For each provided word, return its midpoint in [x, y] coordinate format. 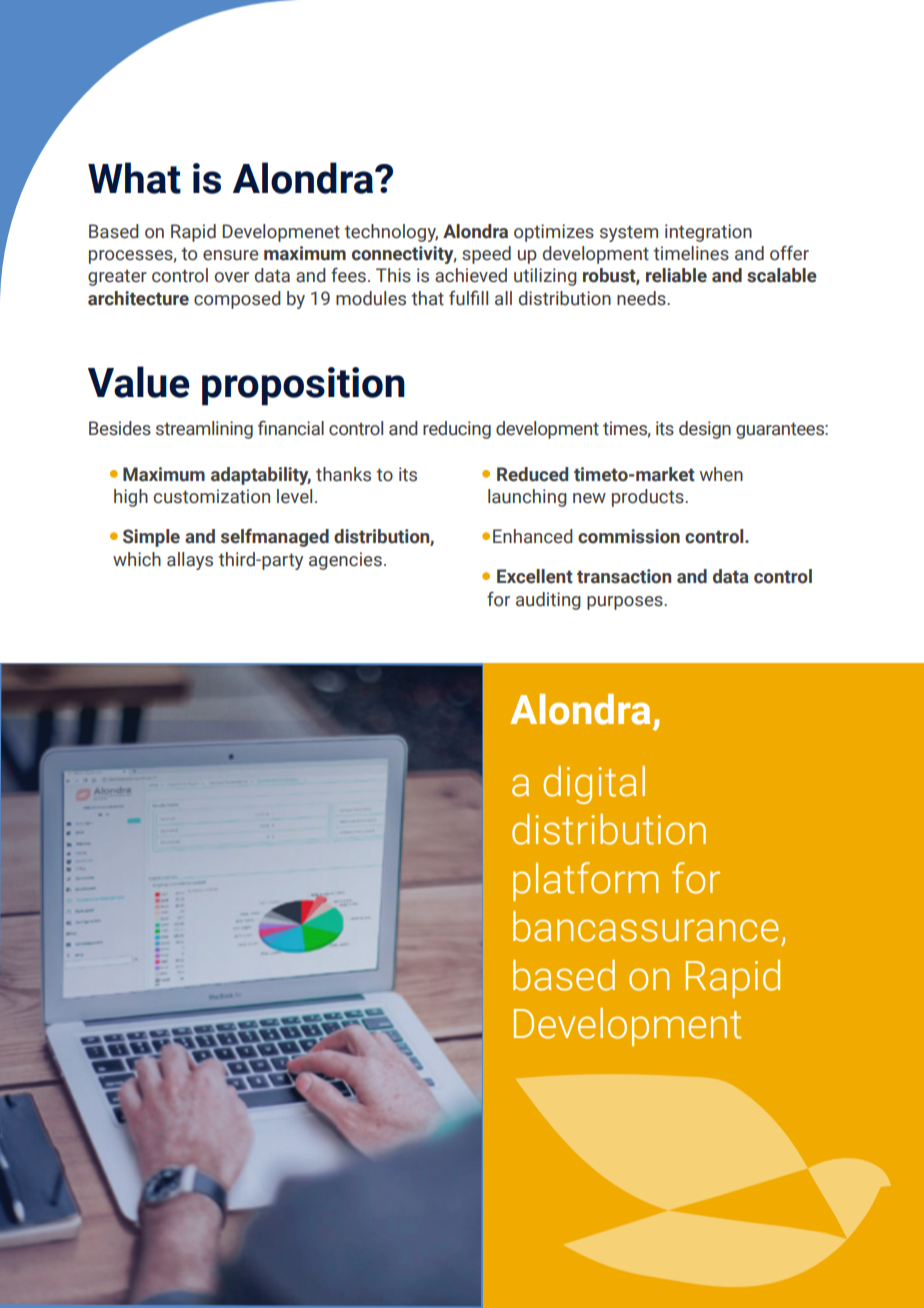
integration [708, 233]
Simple [151, 538]
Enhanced [533, 536]
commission [629, 536]
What [134, 178]
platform [585, 881]
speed [486, 255]
